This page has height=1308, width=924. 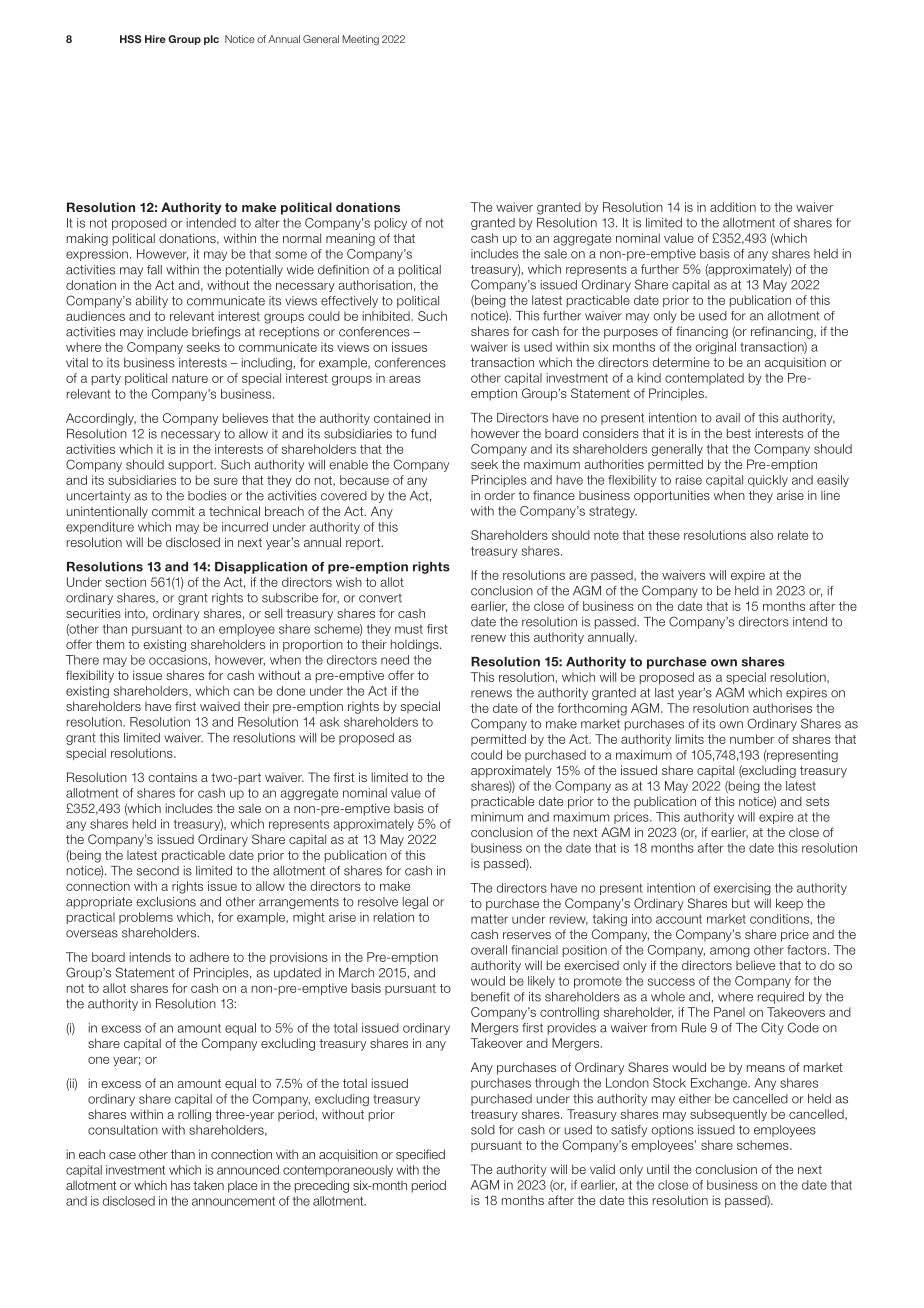 What do you see at coordinates (155, 39) in the page?
I see `Hire` at bounding box center [155, 39].
